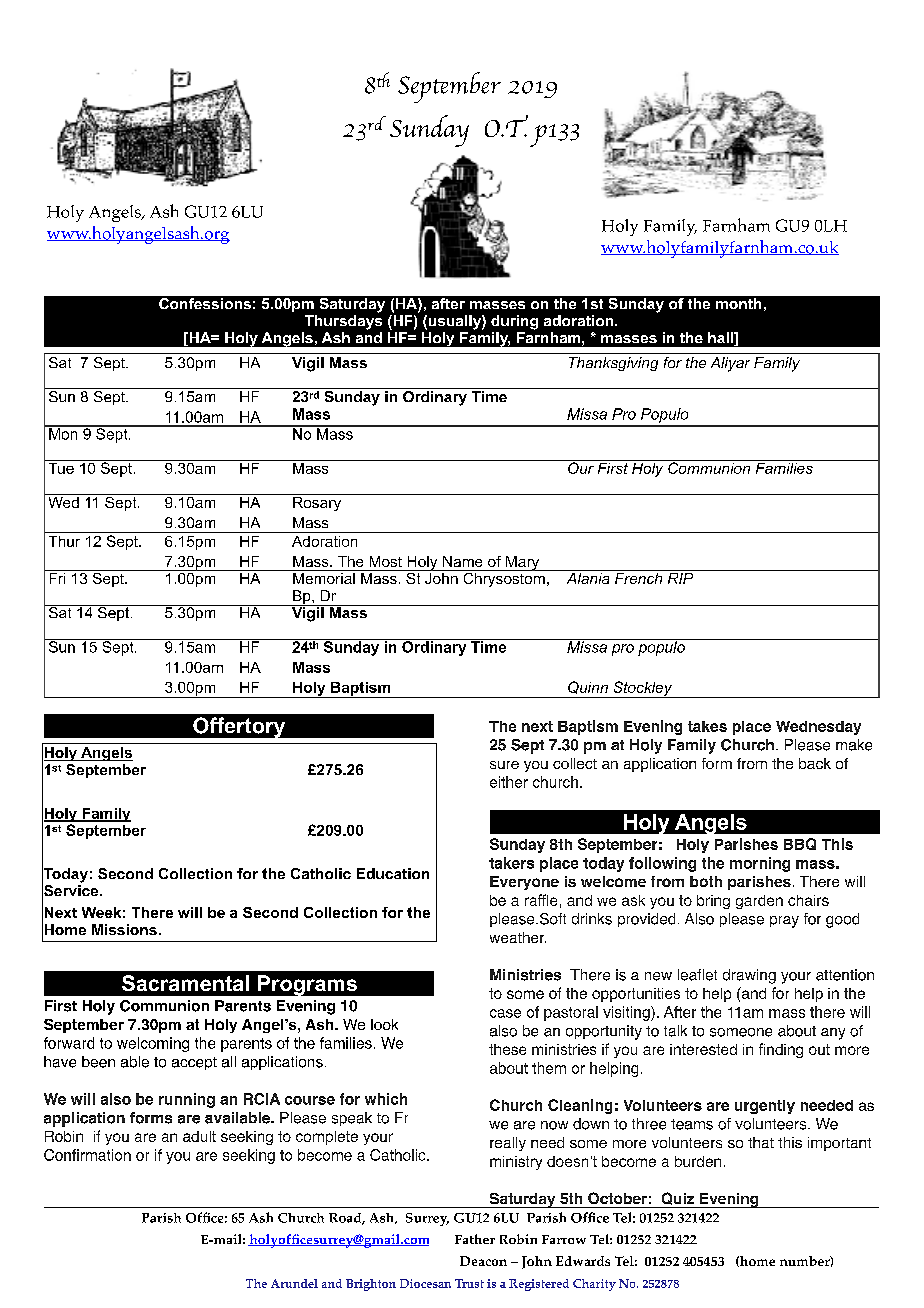 Image resolution: width=924 pixels, height=1308 pixels. Describe the element at coordinates (749, 976) in the screenshot. I see `drawing` at that location.
